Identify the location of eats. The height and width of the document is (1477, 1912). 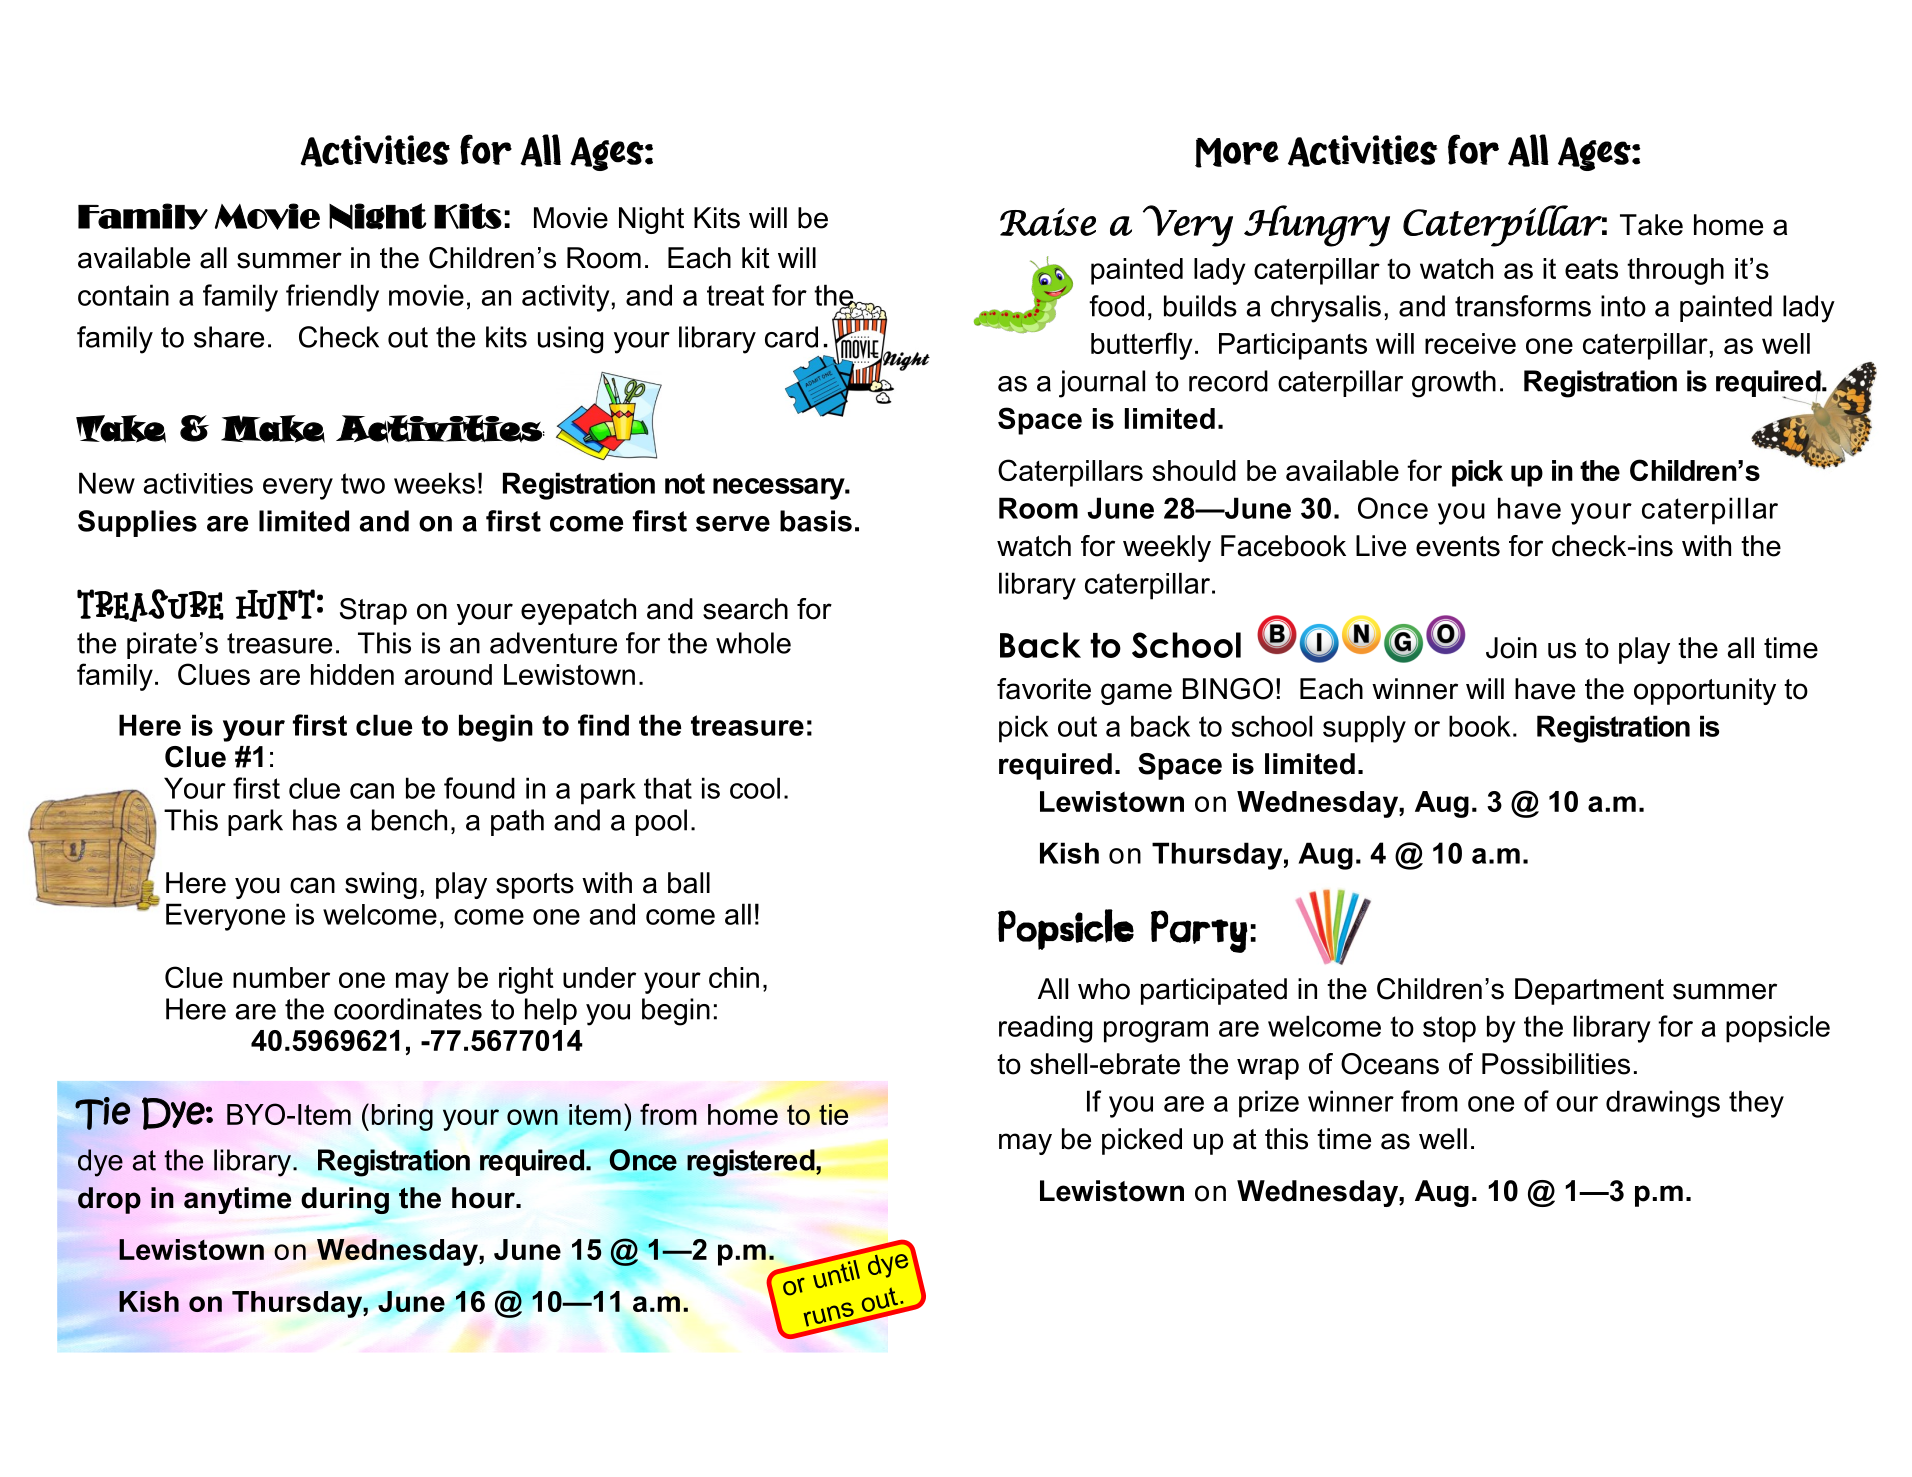
(1591, 269).
